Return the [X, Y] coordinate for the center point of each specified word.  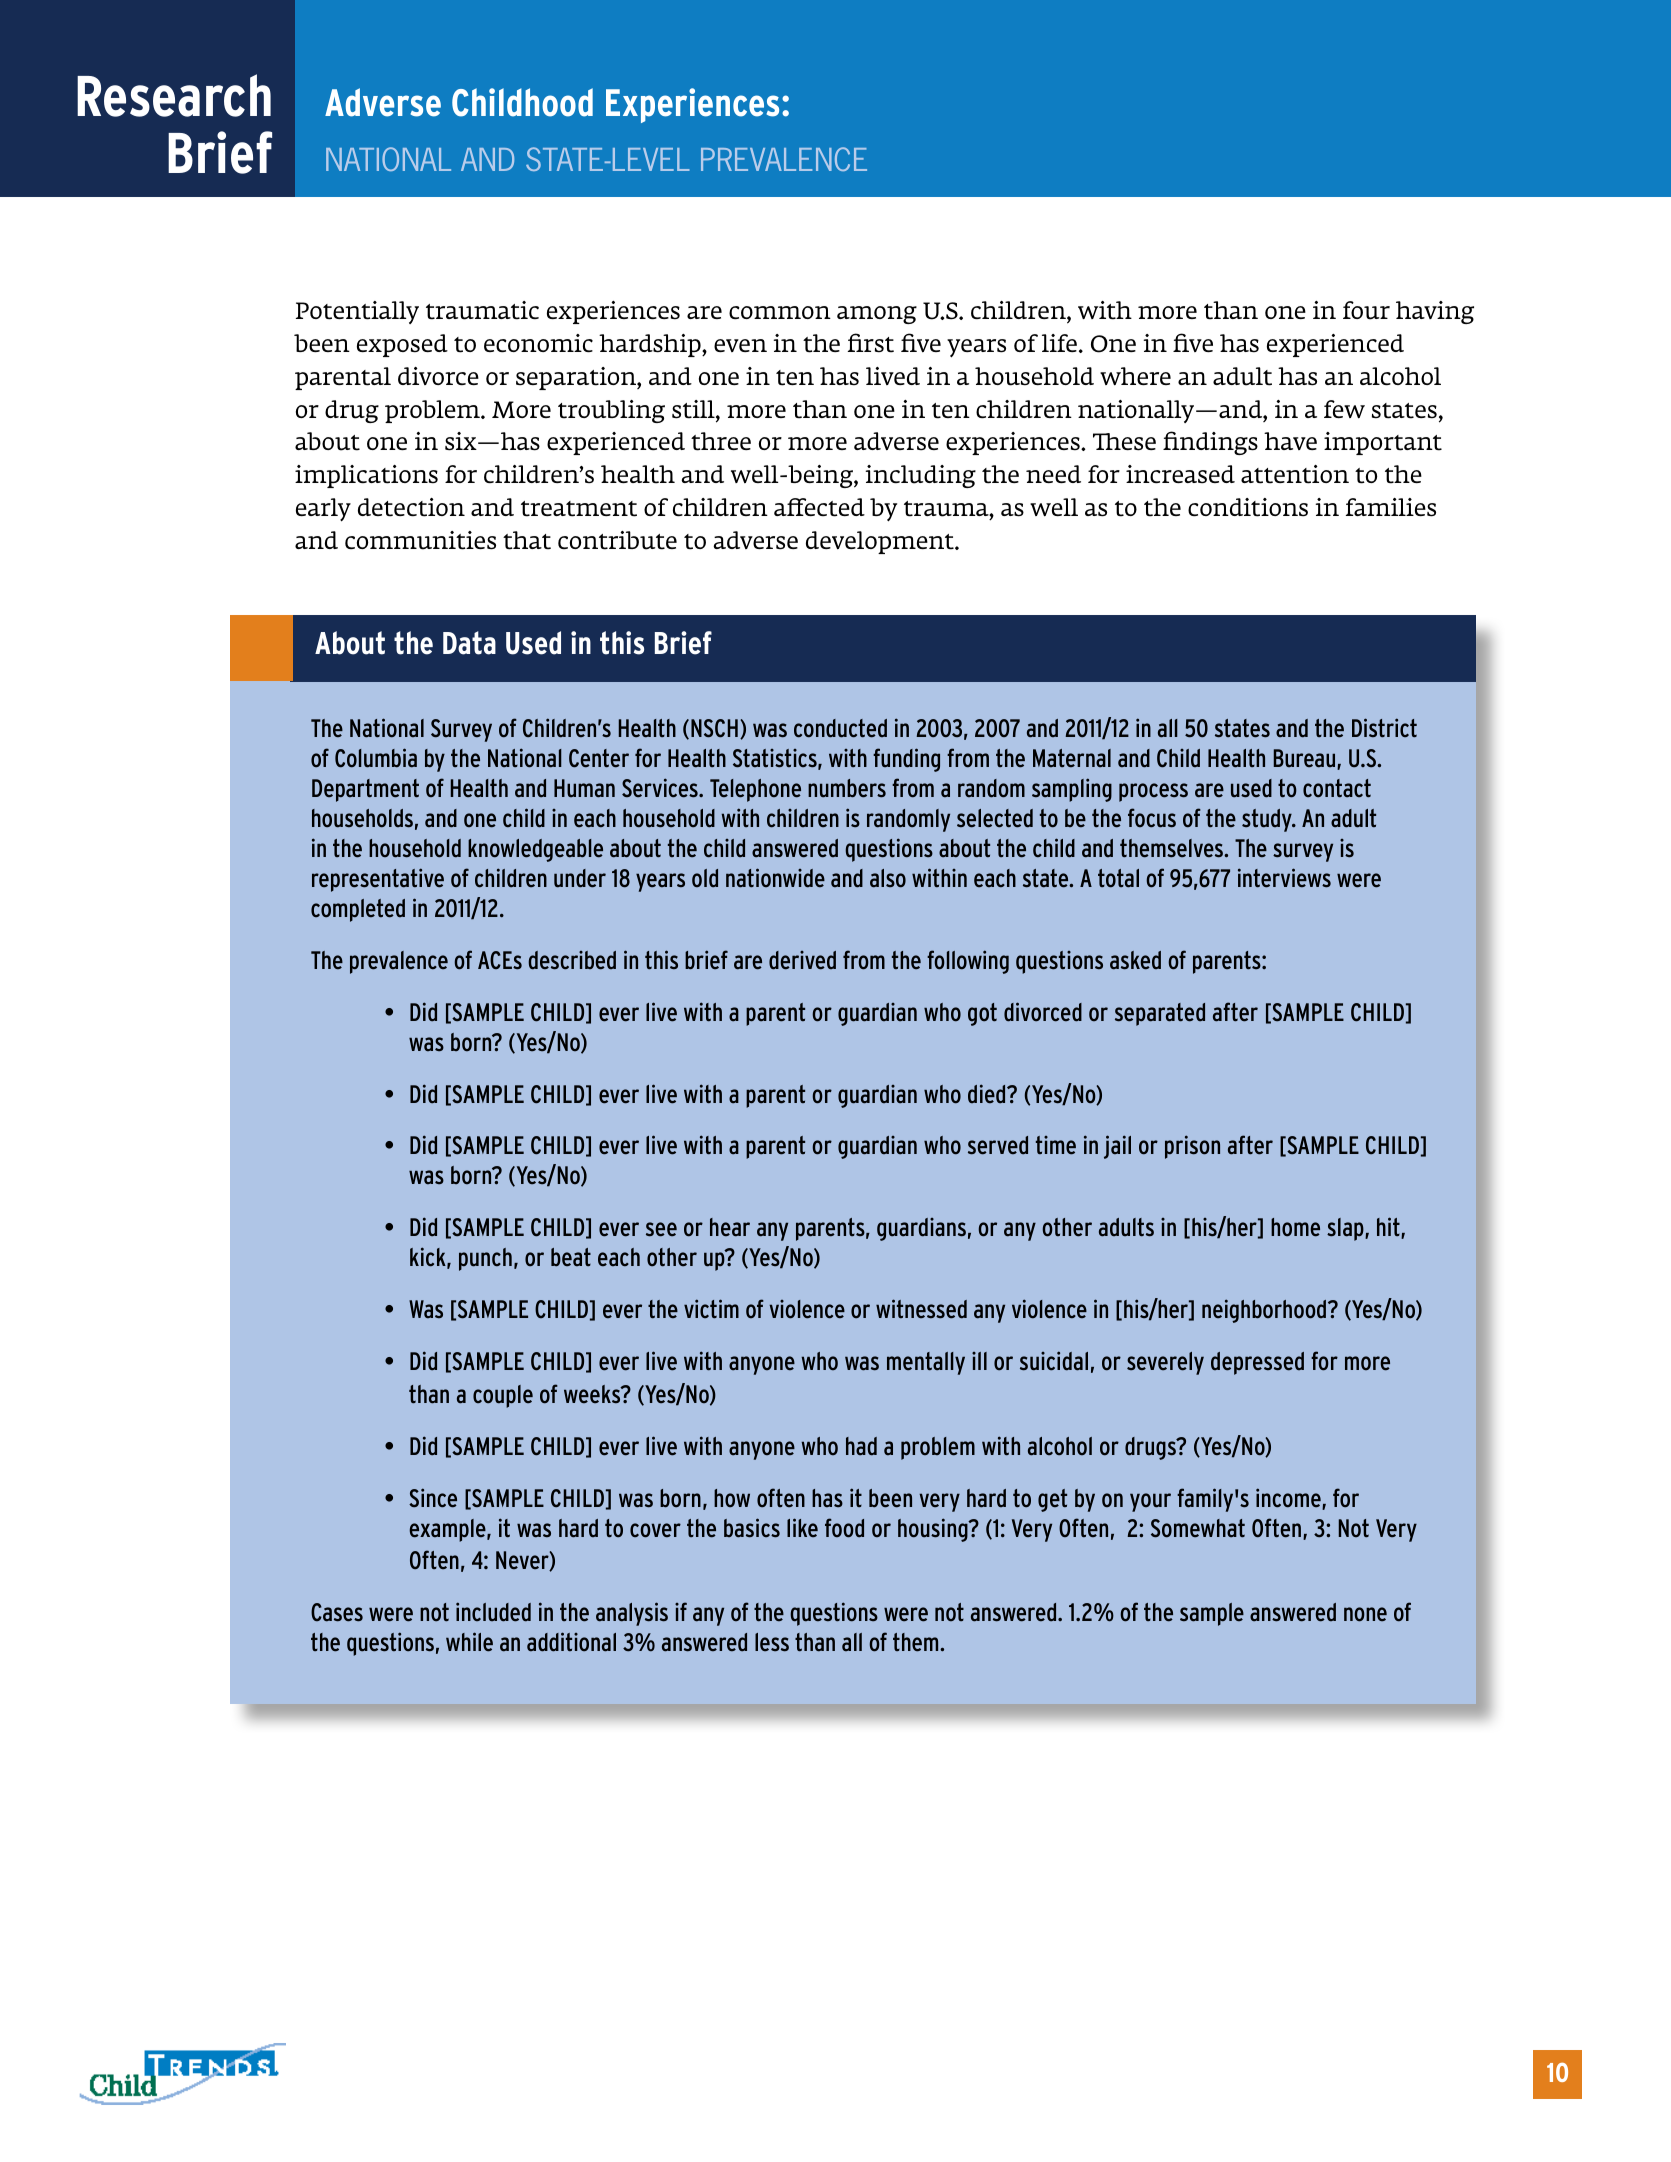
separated [1160, 1014]
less [772, 1642]
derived [802, 960]
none [1365, 1614]
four [1366, 310]
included [493, 1612]
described [572, 960]
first [870, 343]
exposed [402, 345]
